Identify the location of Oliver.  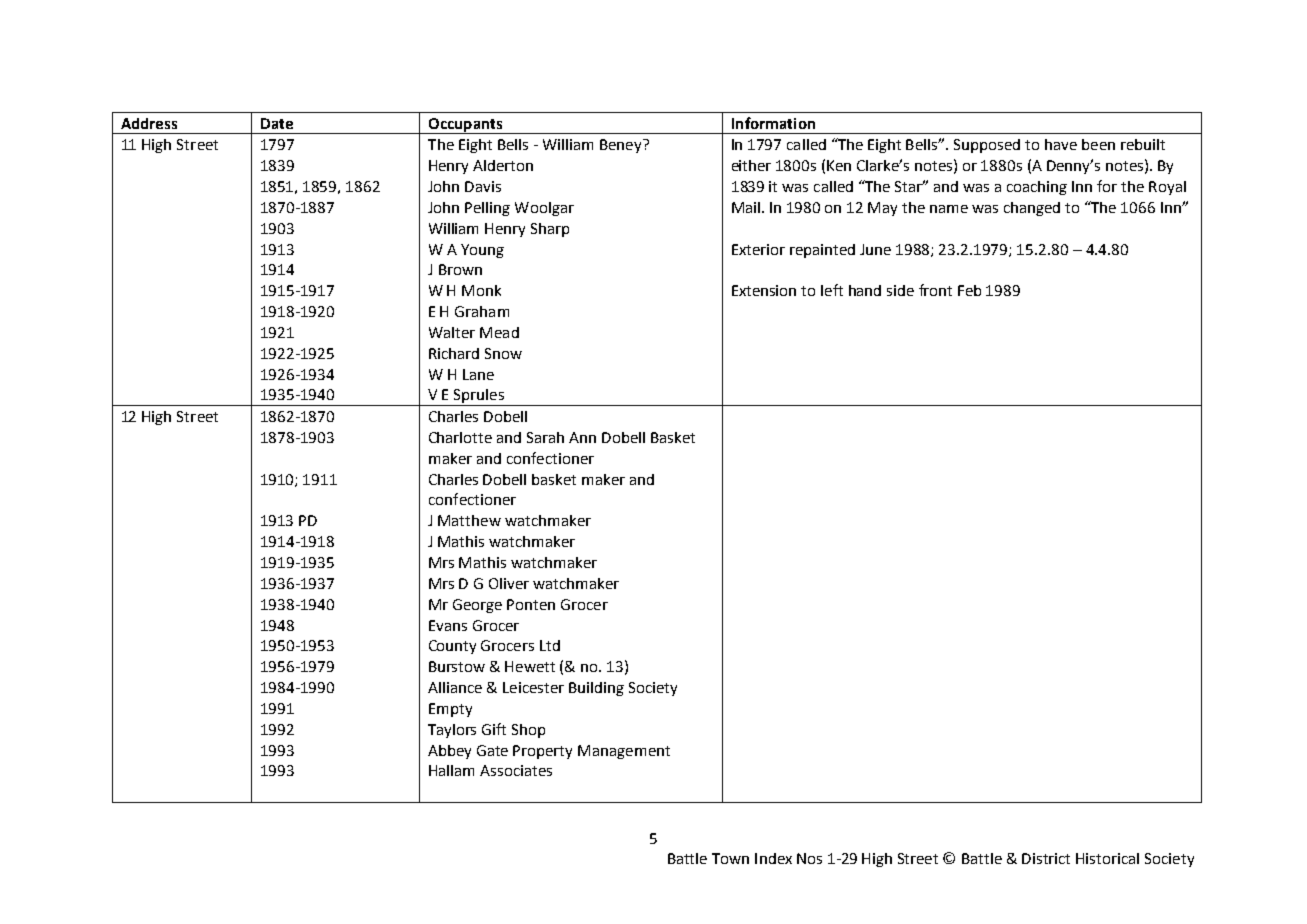
(509, 583).
